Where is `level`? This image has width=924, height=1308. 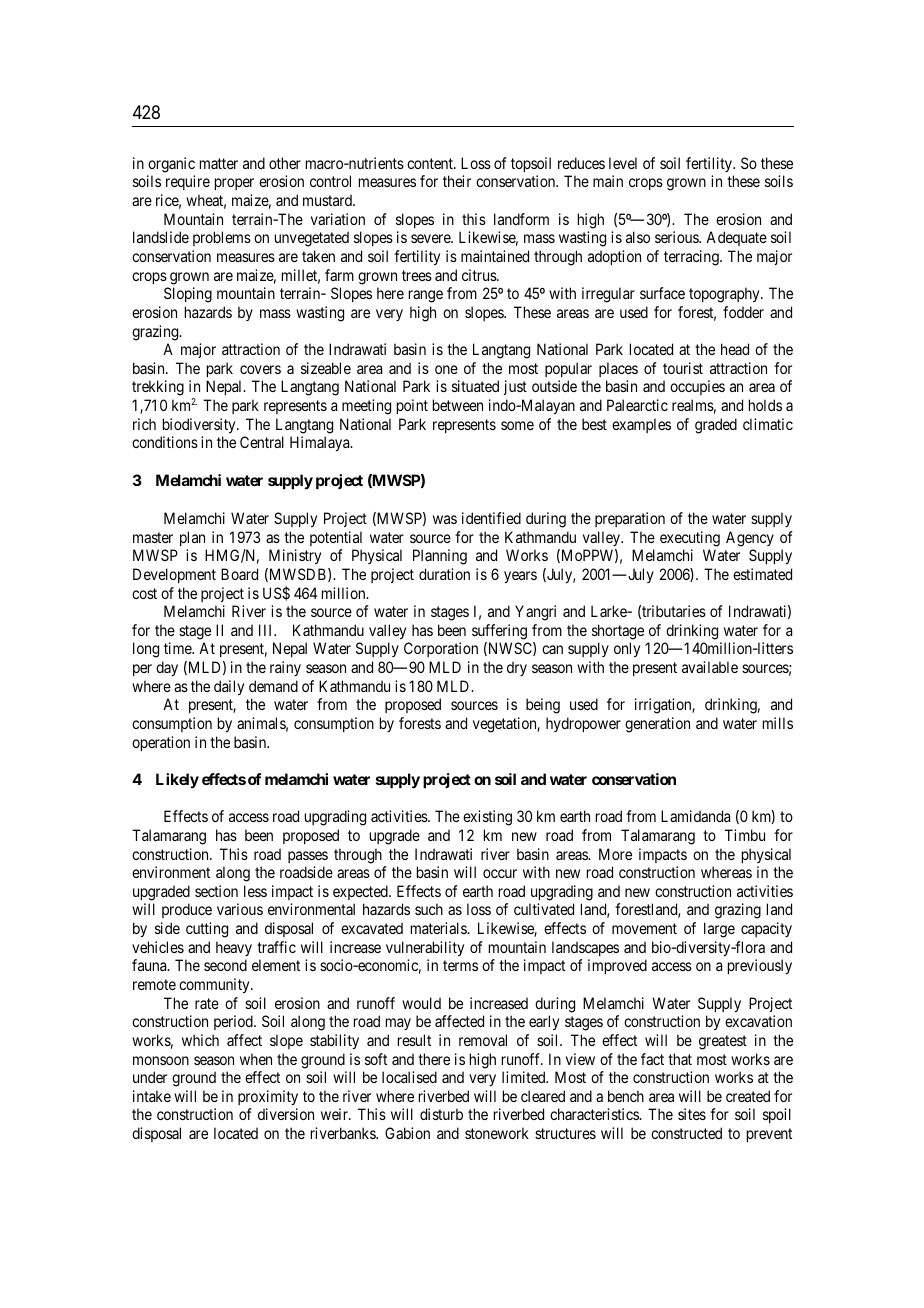
level is located at coordinates (623, 163).
